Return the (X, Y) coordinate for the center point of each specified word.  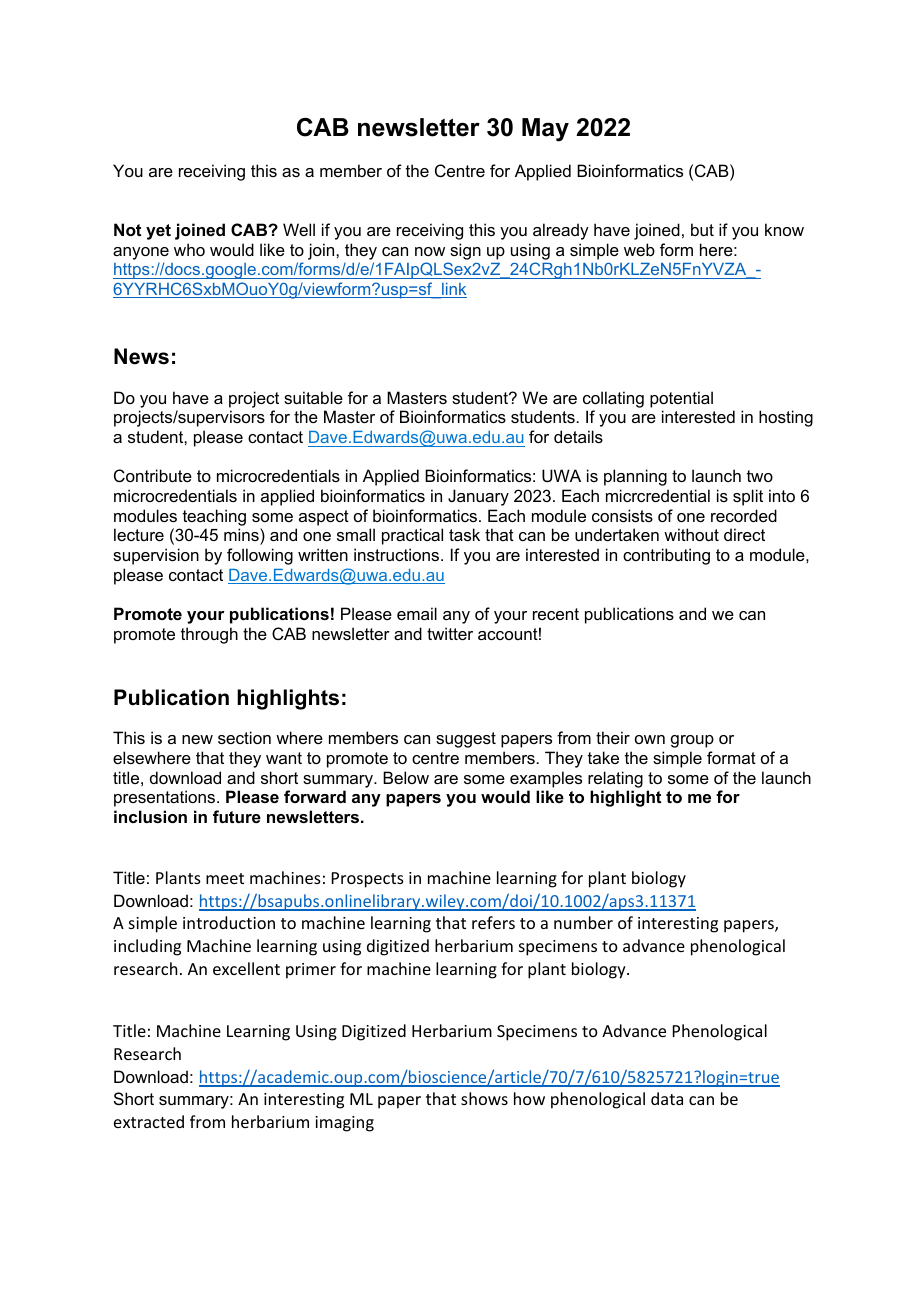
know (784, 229)
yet (158, 232)
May (545, 130)
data (667, 1098)
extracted (149, 1121)
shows (484, 1098)
